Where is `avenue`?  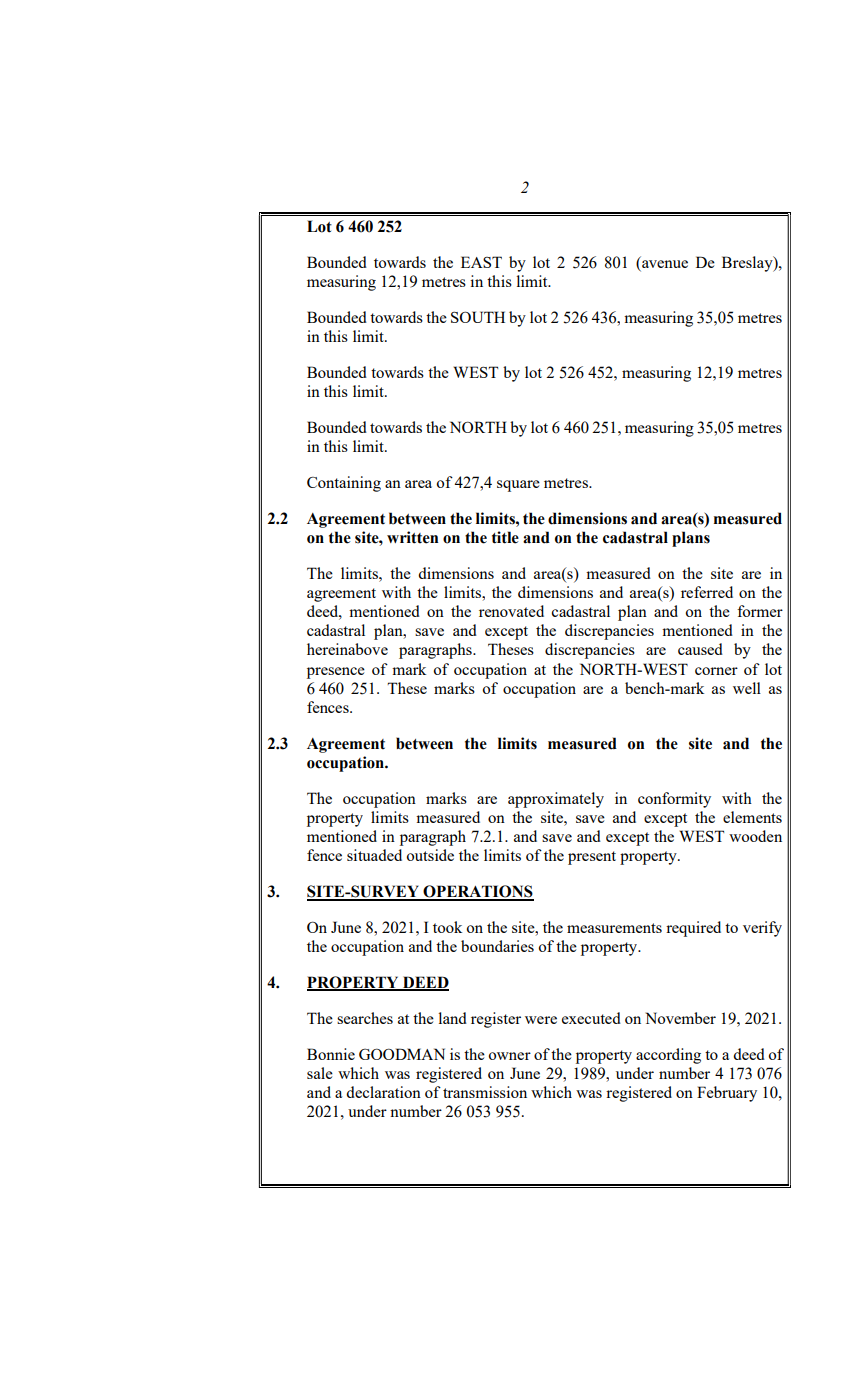
avenue is located at coordinates (664, 265).
